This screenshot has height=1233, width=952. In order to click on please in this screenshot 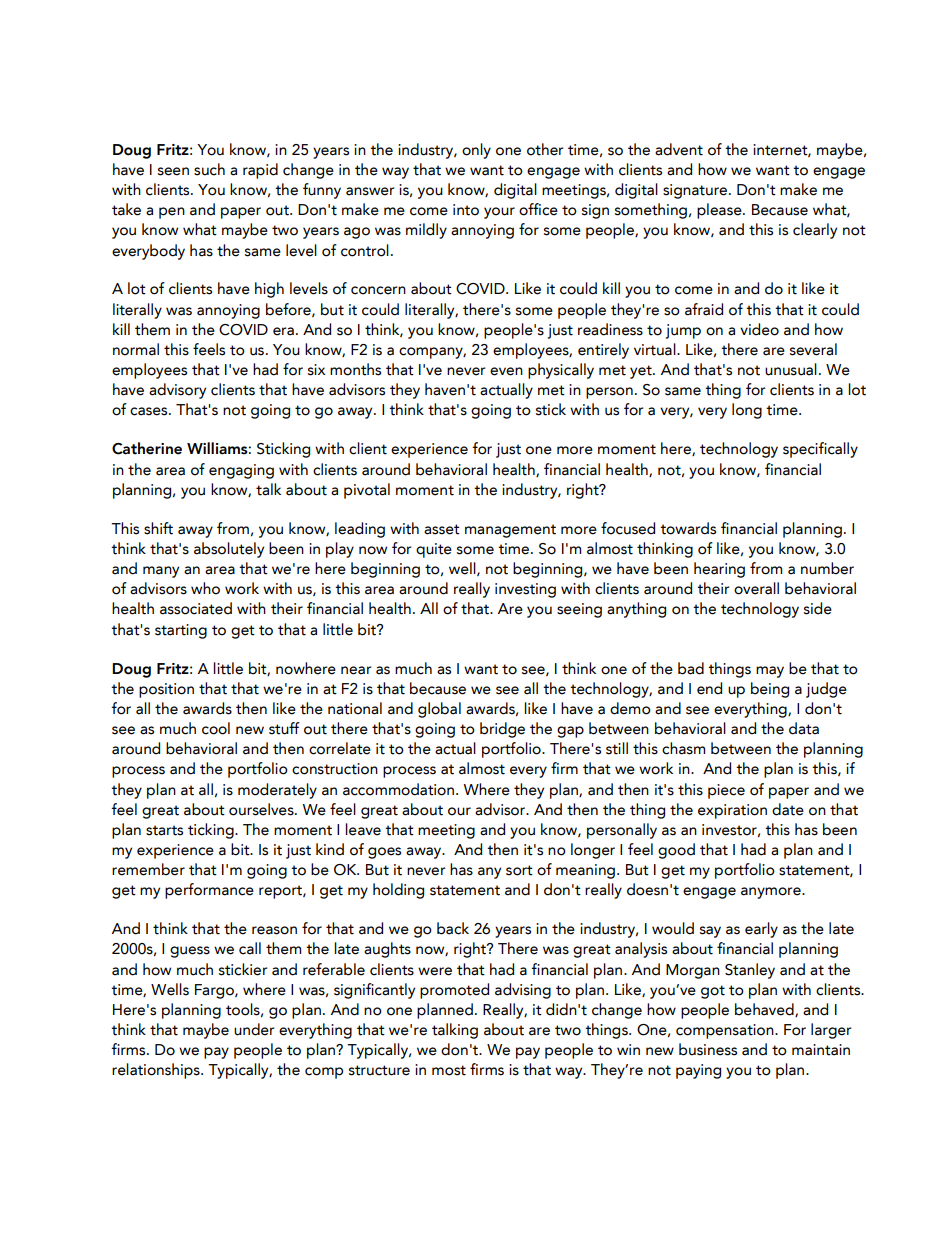, I will do `click(720, 211)`.
